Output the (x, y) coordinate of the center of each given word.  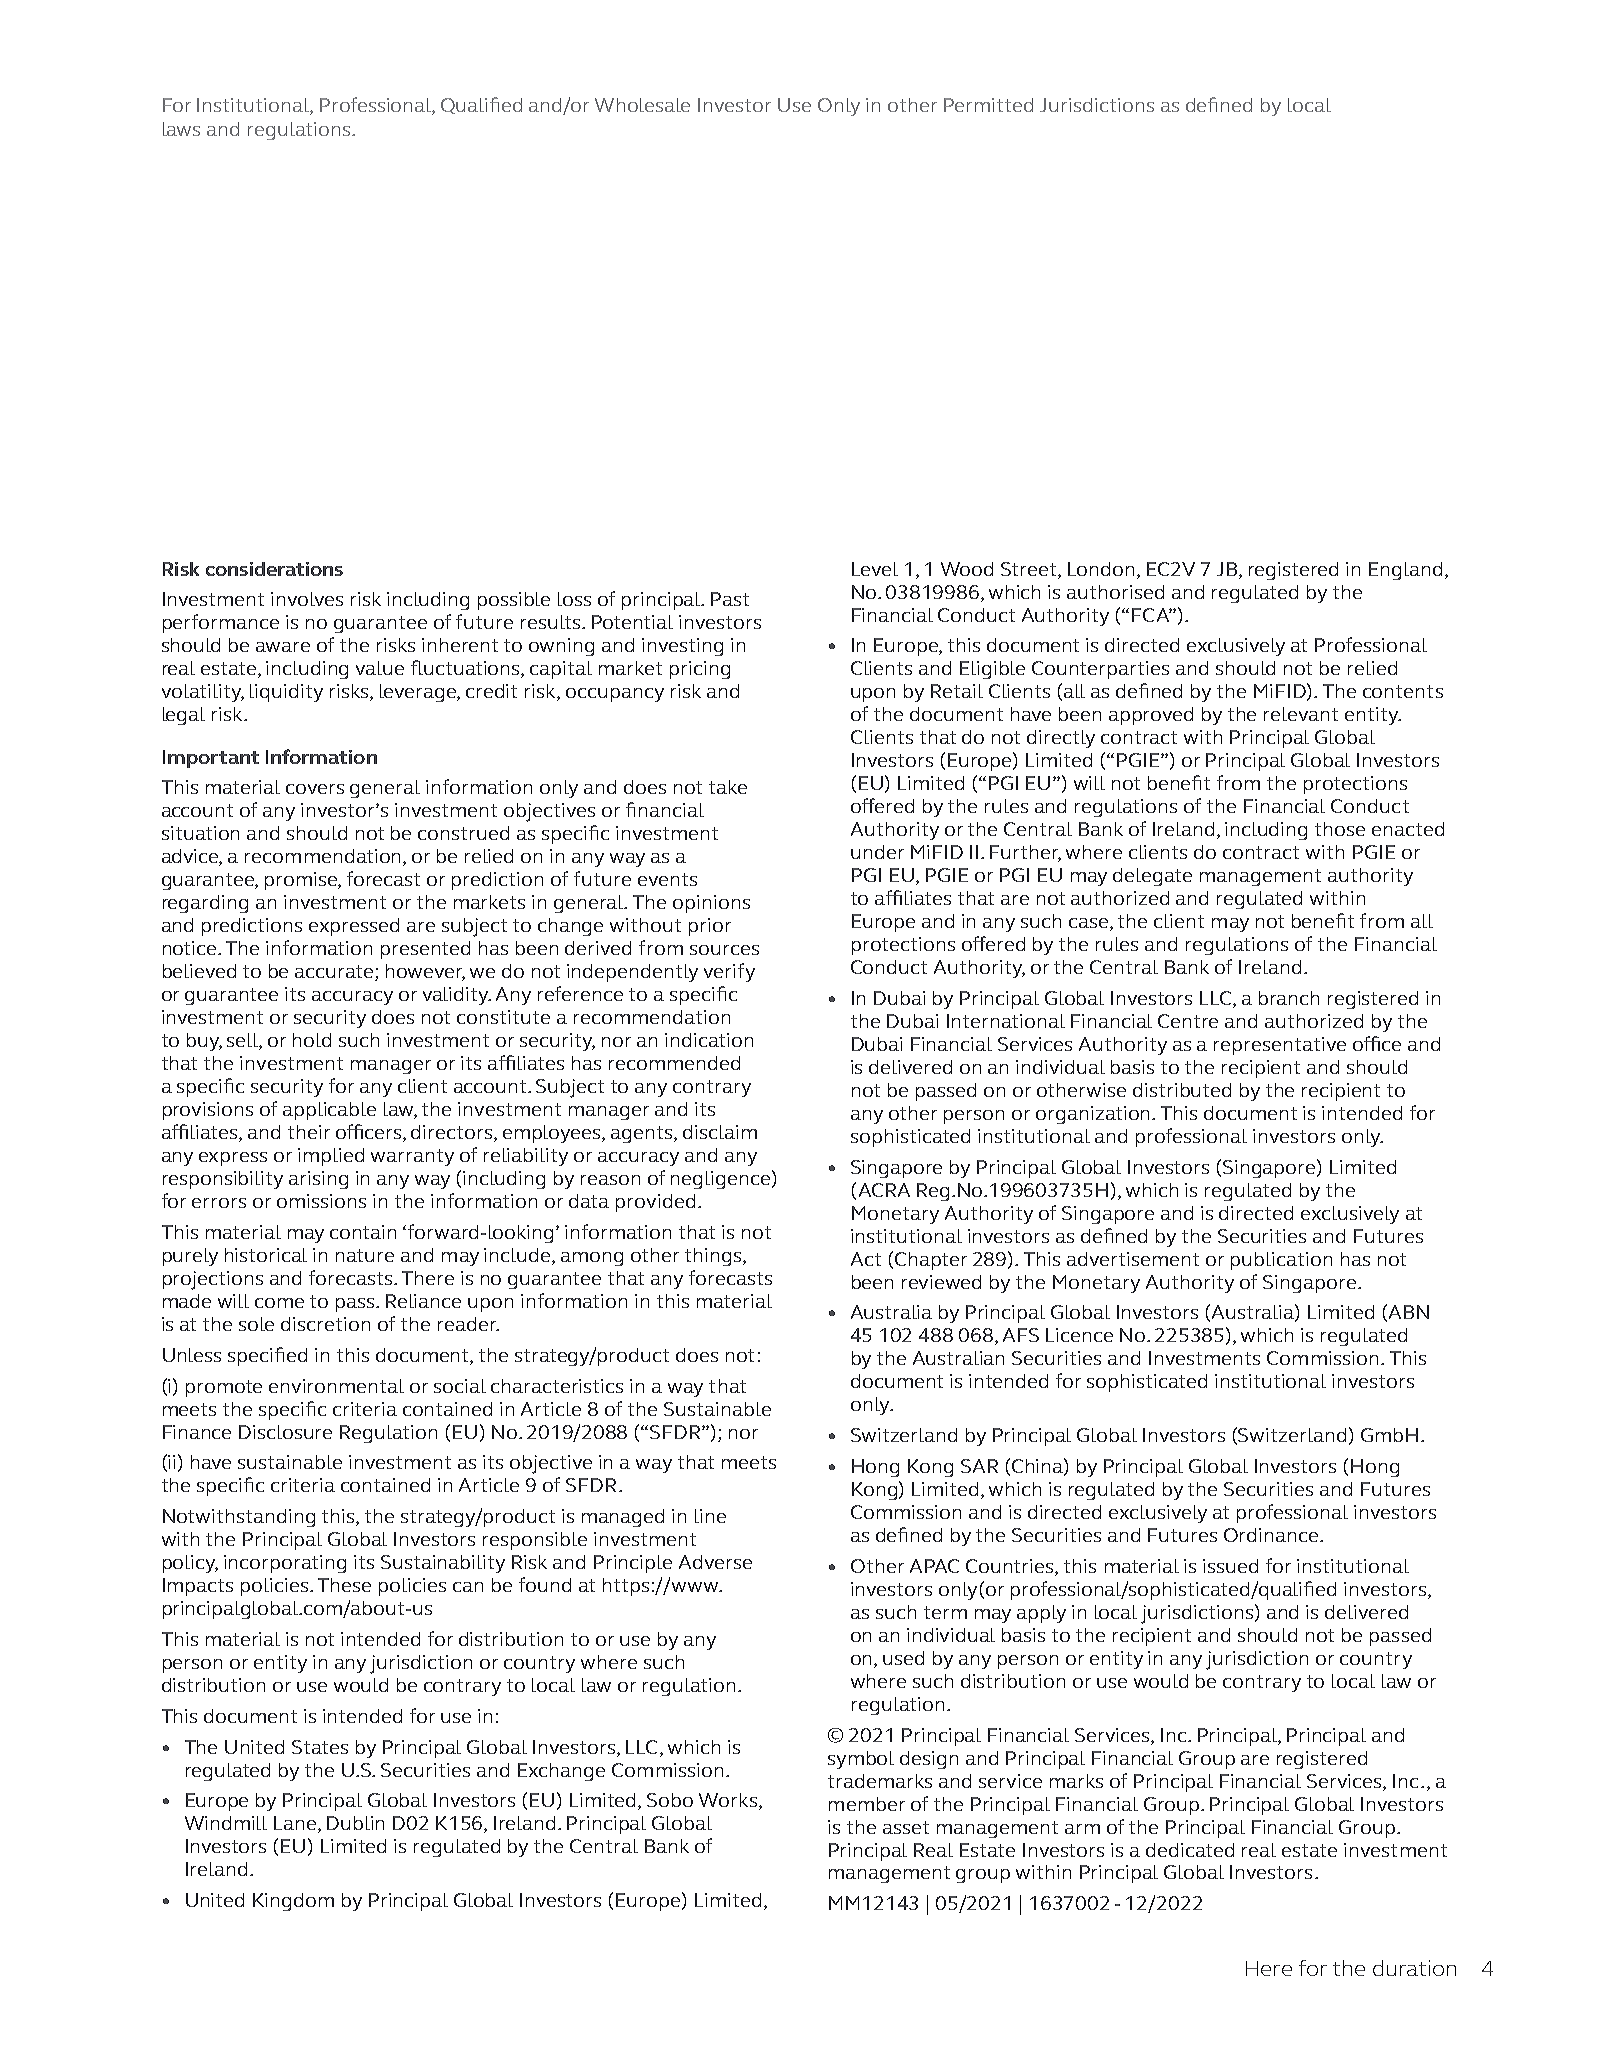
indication (709, 1040)
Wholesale (642, 105)
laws (181, 129)
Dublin (355, 1823)
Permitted (988, 105)
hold (312, 1040)
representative (1280, 1046)
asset (906, 1827)
